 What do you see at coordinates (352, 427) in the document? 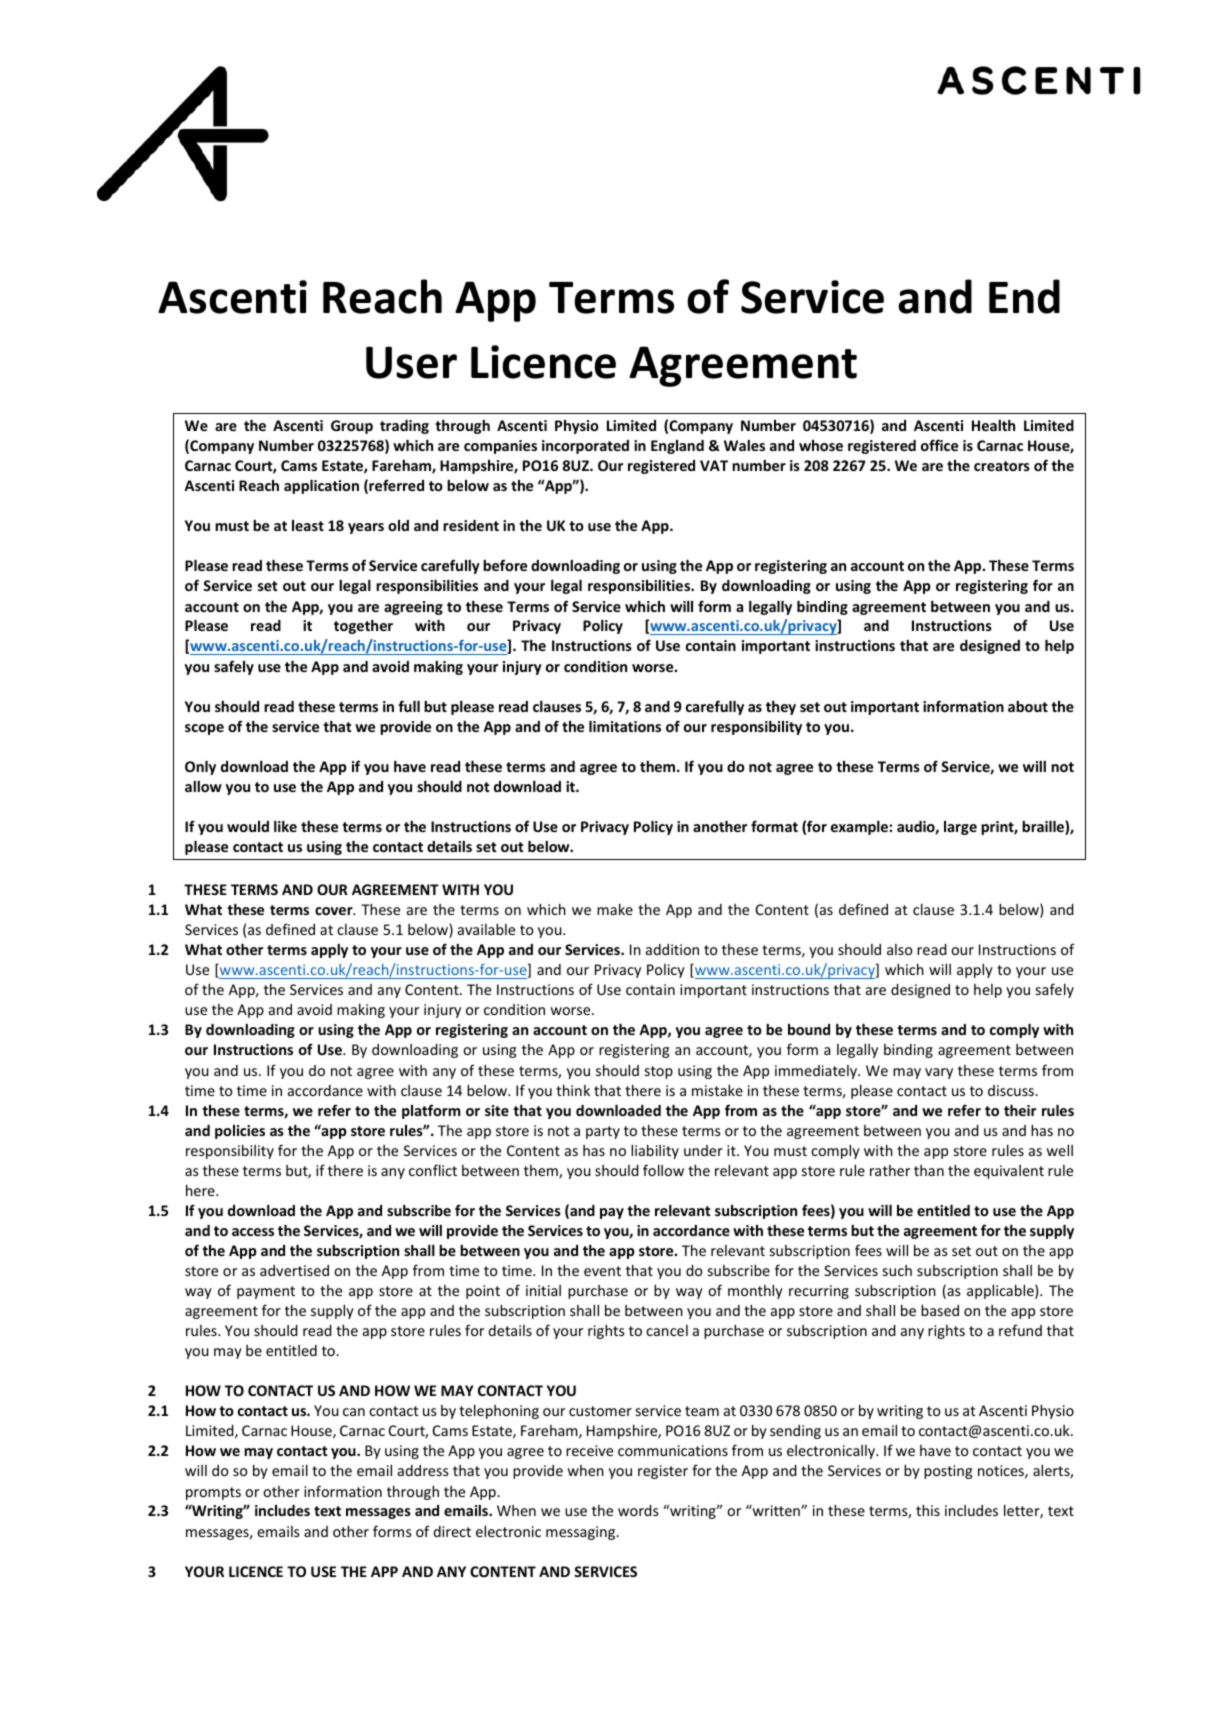
I see `Group` at bounding box center [352, 427].
